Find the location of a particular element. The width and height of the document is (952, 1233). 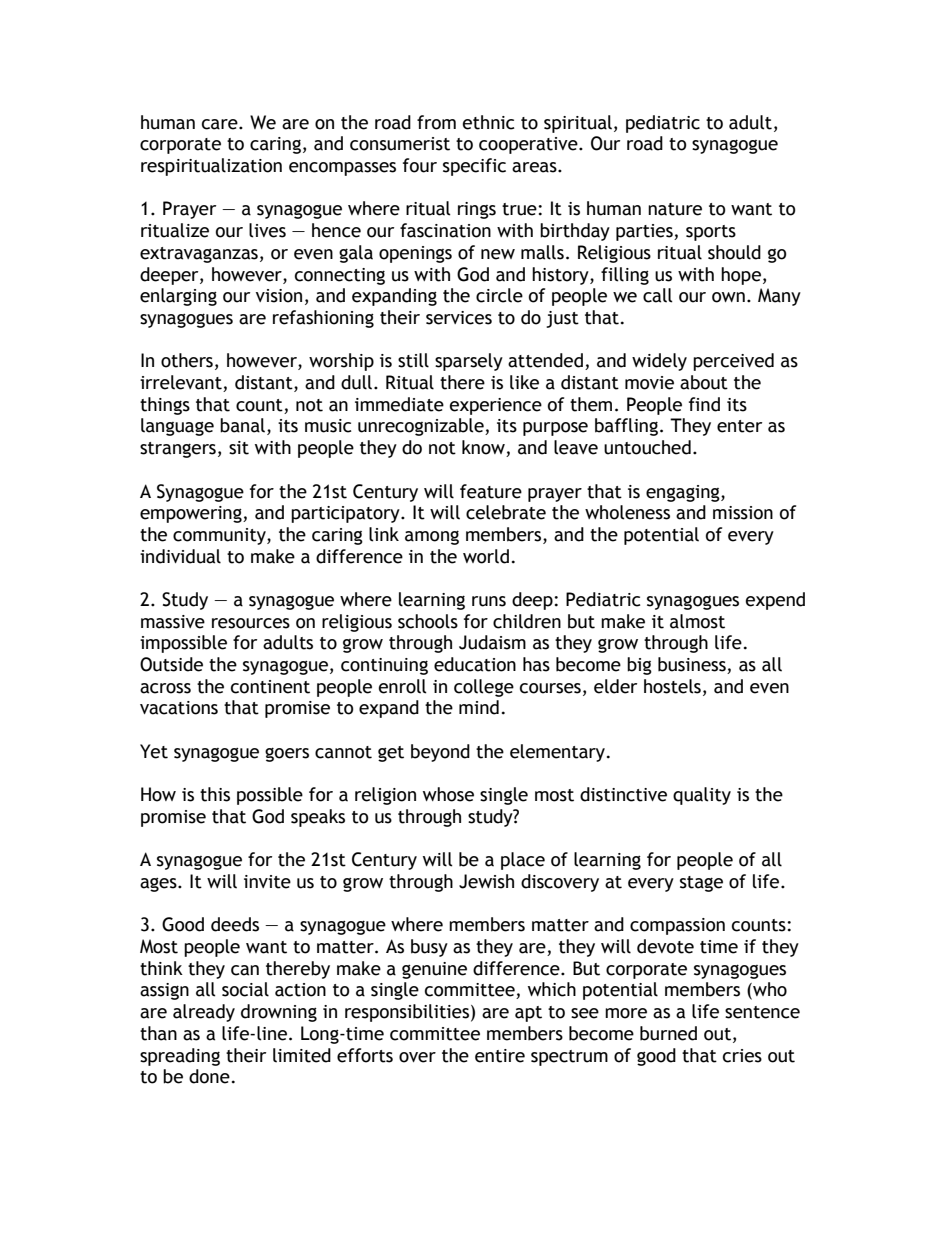

enter is located at coordinates (739, 426).
